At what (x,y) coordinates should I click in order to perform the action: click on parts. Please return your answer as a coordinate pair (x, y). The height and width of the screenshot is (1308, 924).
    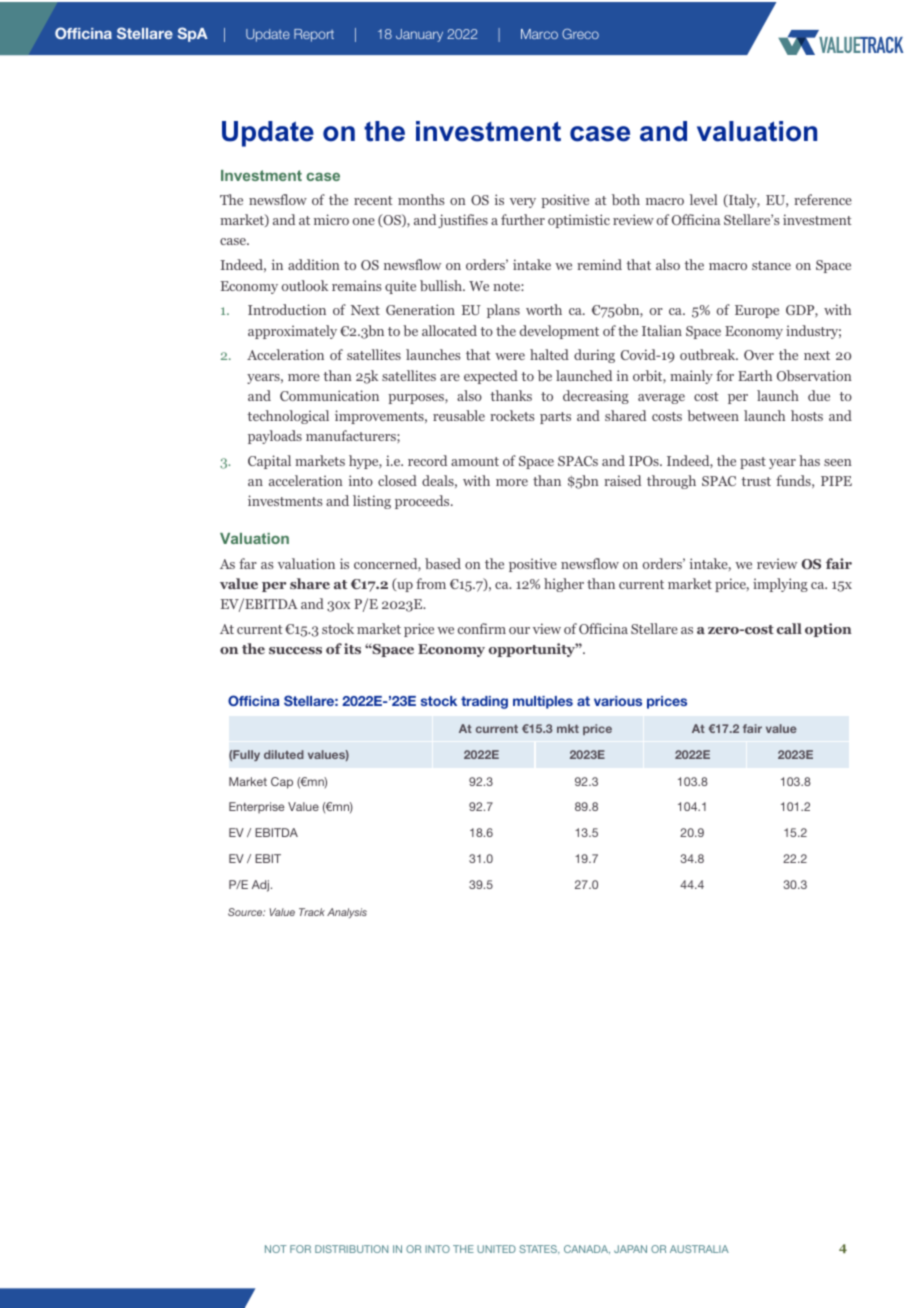
    Looking at the image, I should click on (555, 418).
